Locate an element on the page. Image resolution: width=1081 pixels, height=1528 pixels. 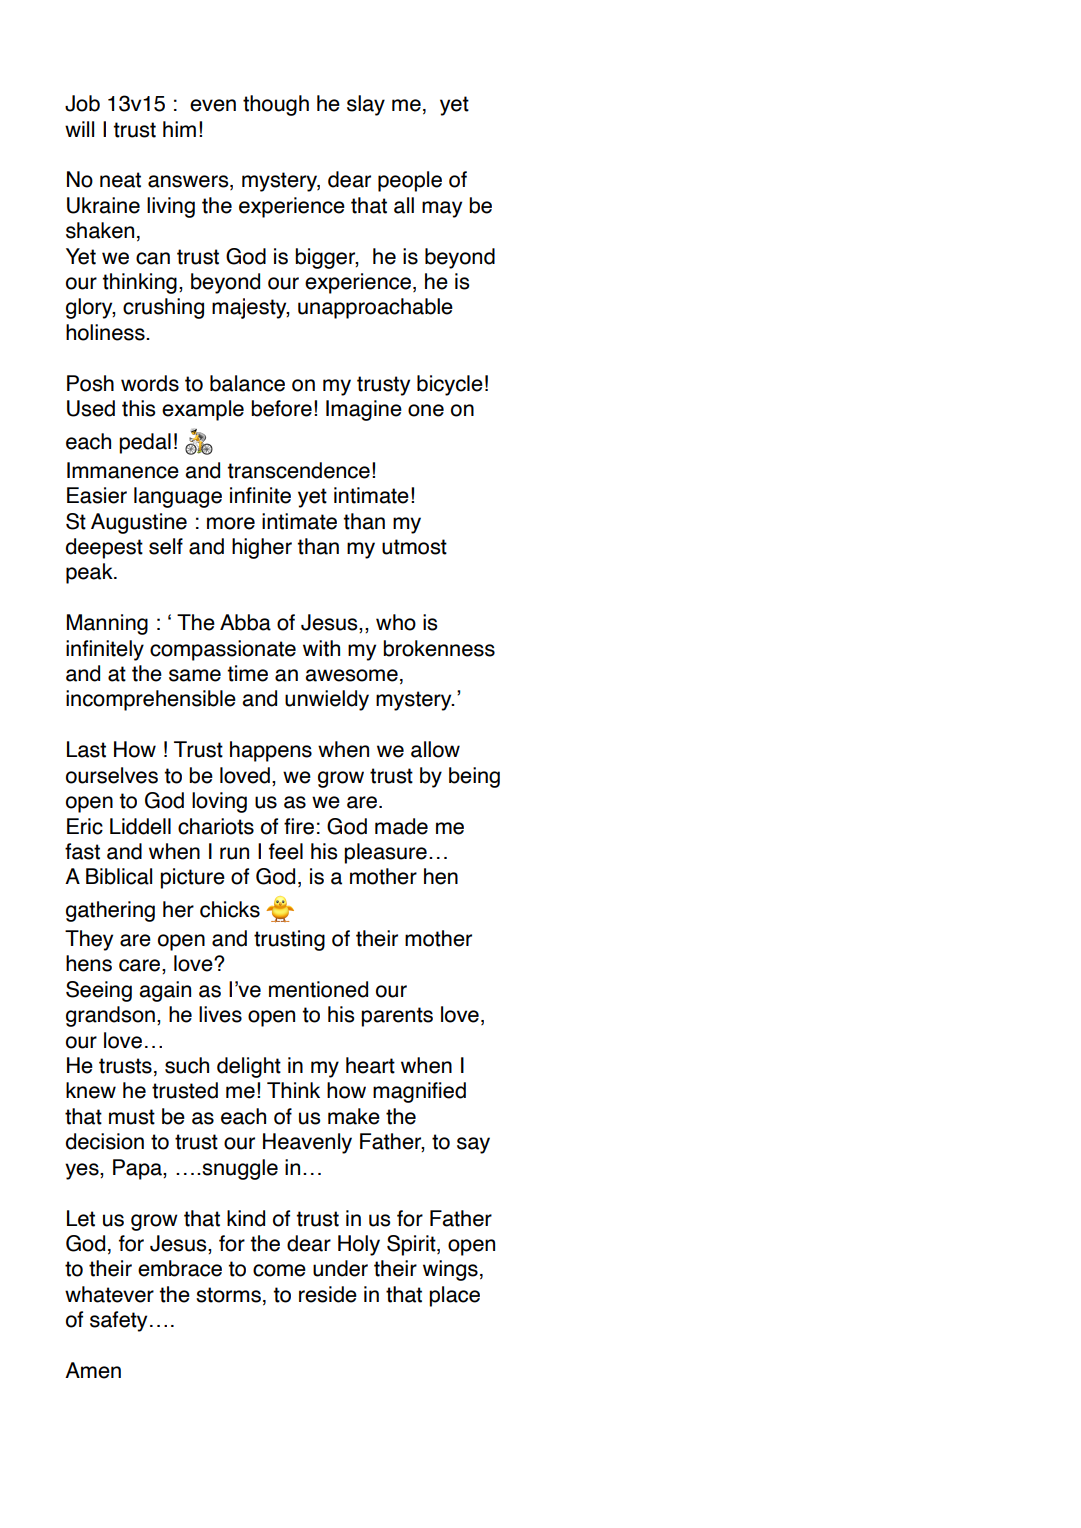
happens is located at coordinates (271, 751).
